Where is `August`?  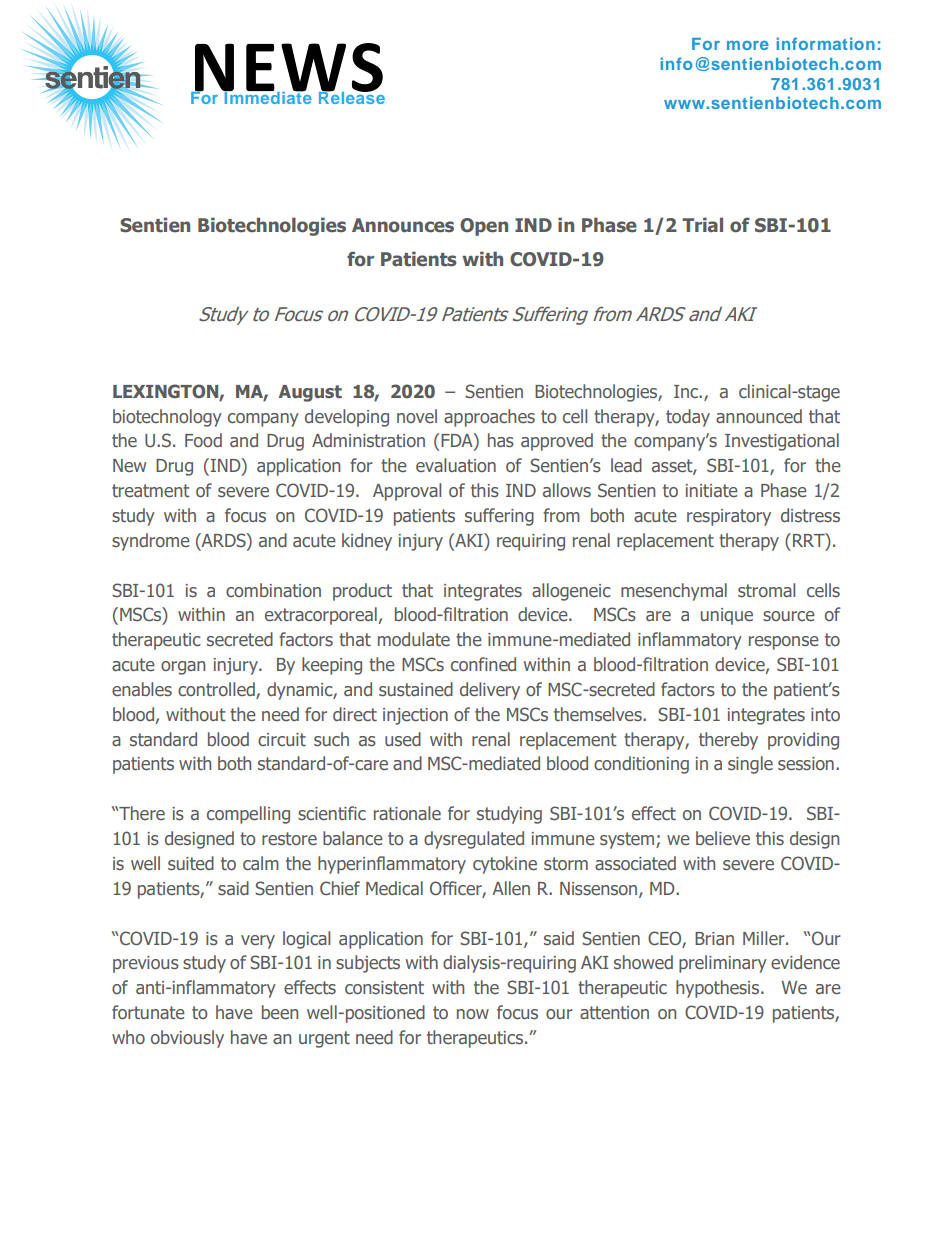
August is located at coordinates (310, 393).
